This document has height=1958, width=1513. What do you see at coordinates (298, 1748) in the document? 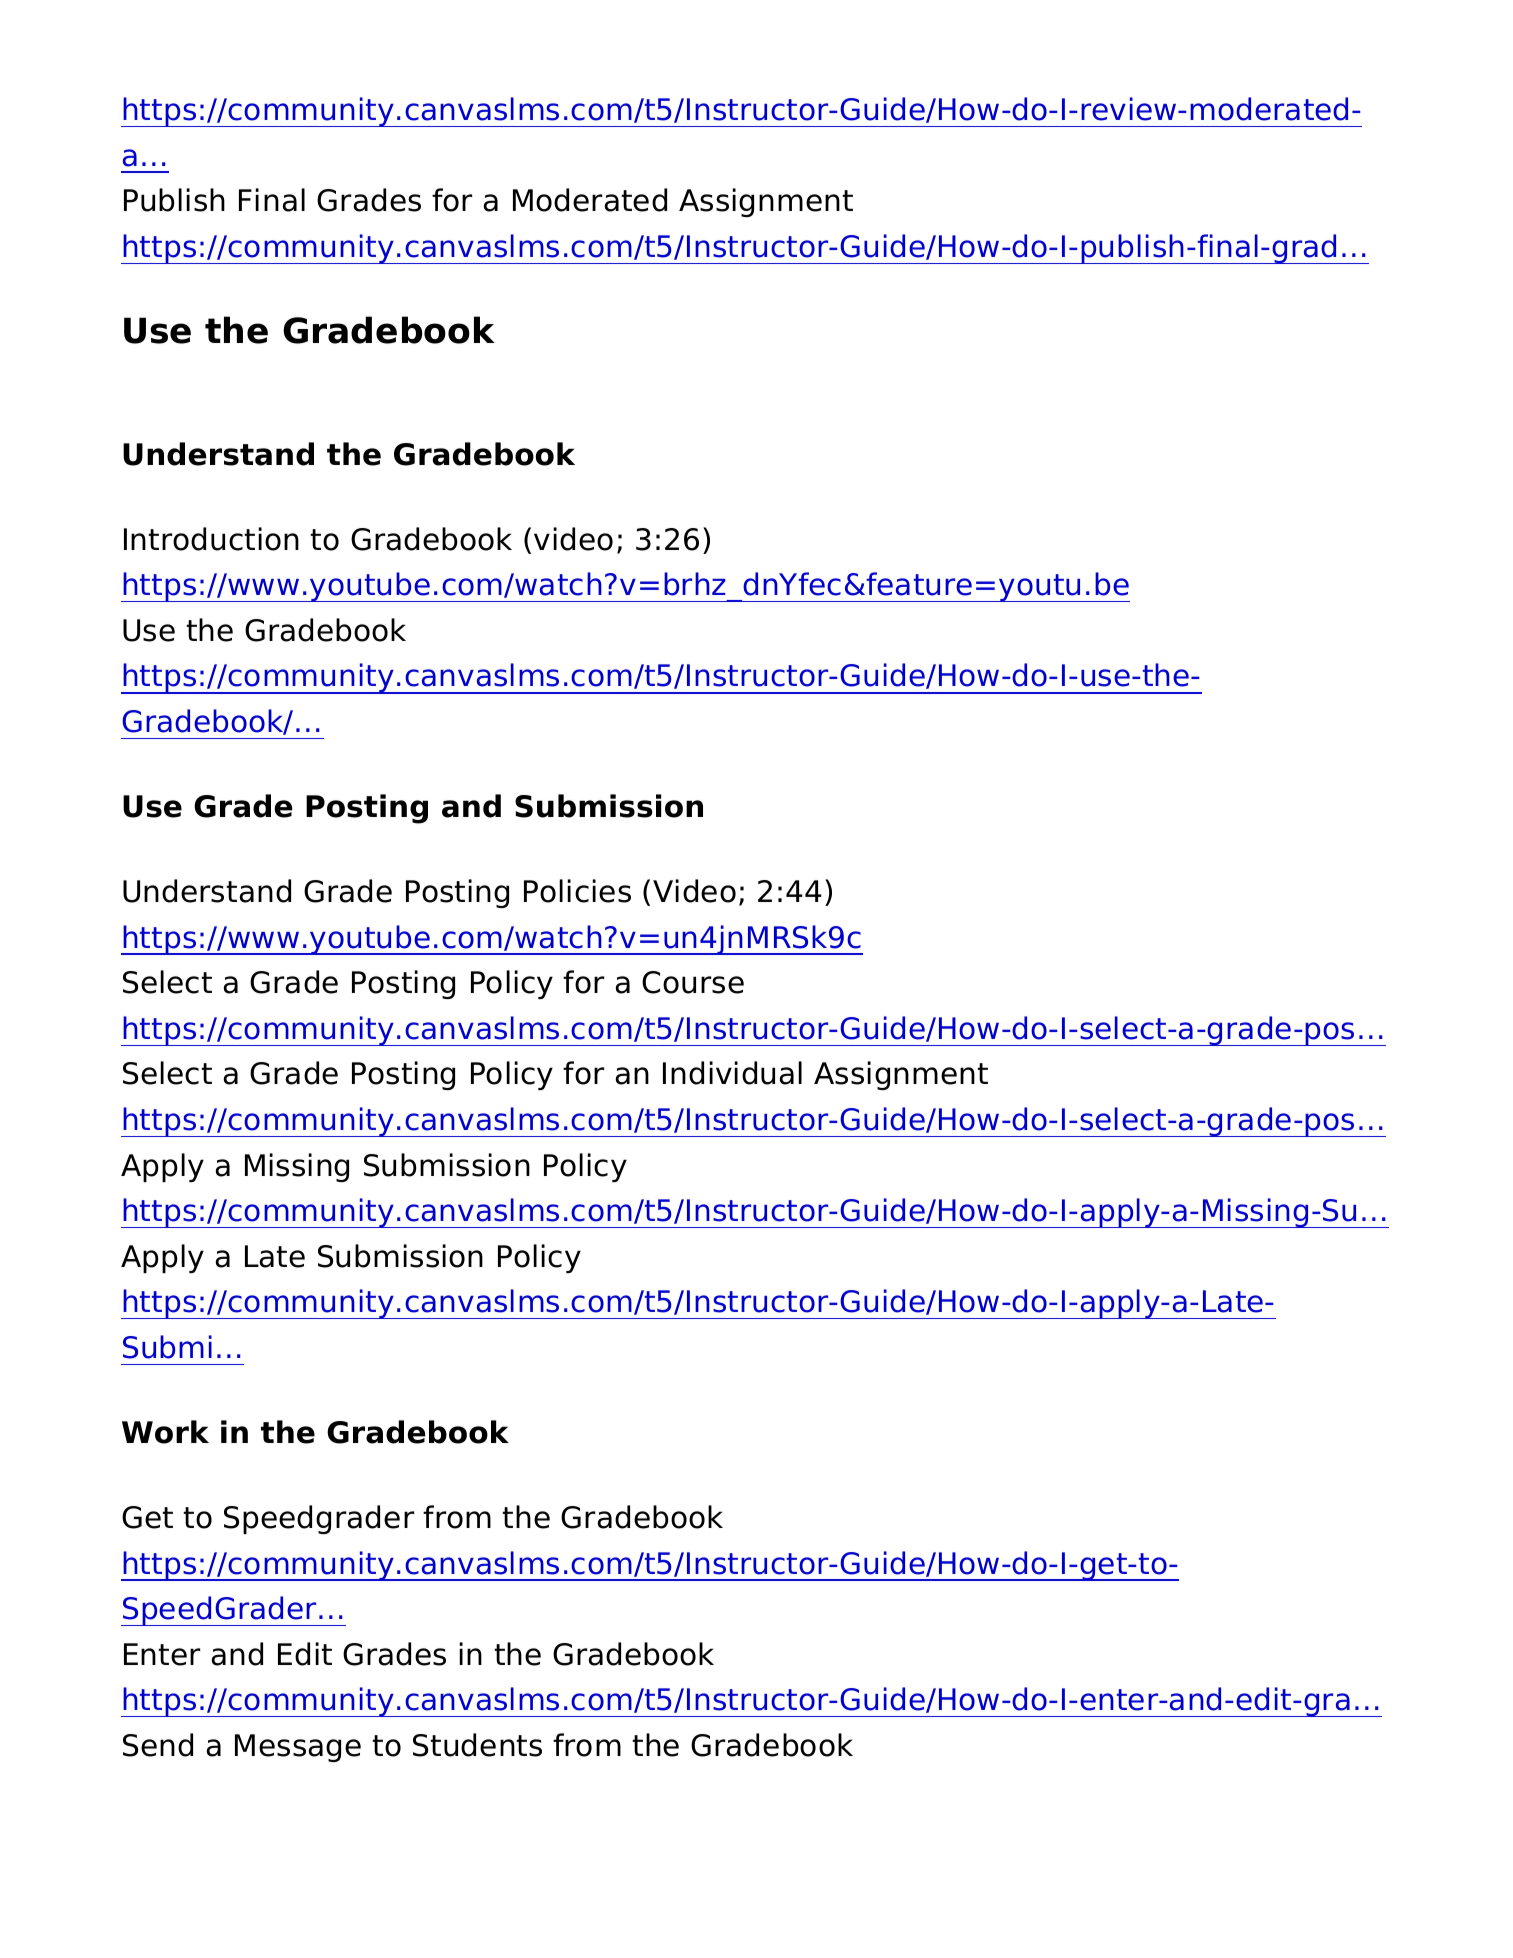
I see `Message` at bounding box center [298, 1748].
